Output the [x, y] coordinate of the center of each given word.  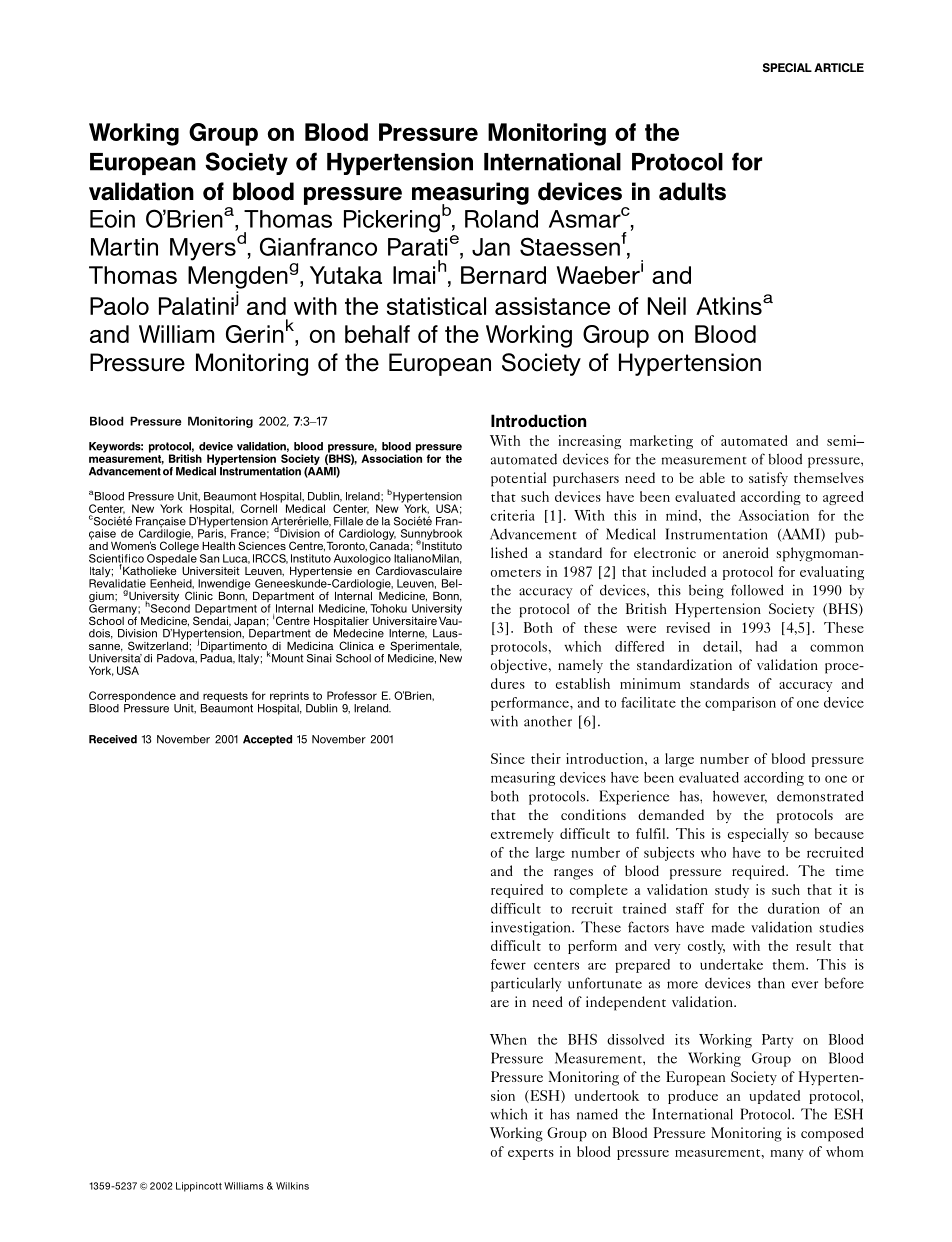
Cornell [259, 508]
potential [518, 479]
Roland [501, 219]
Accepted [267, 740]
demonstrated [820, 796]
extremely [522, 835]
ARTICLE [839, 67]
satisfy [768, 479]
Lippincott [199, 1187]
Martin [124, 247]
